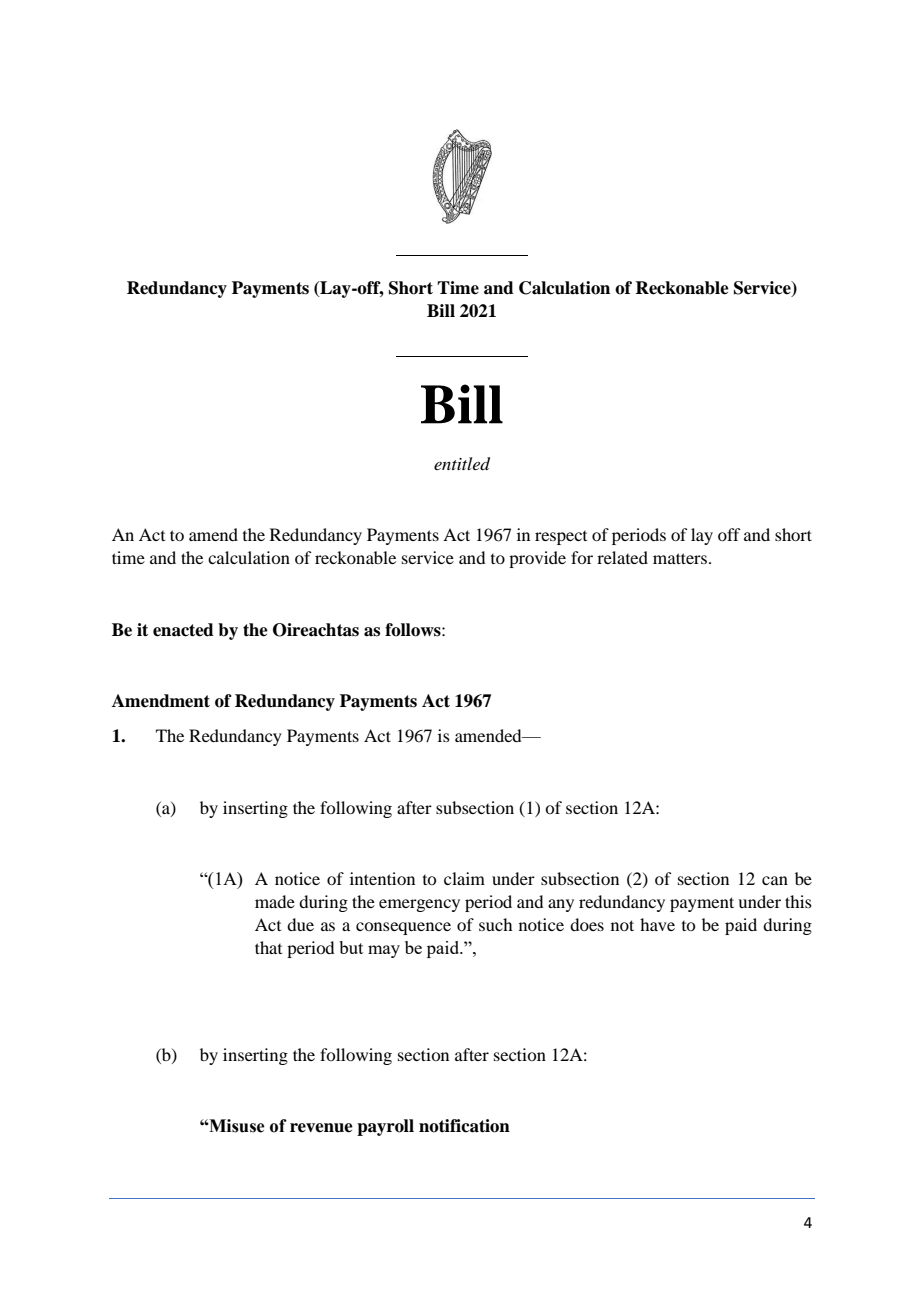 This screenshot has height=1308, width=924. I want to click on related, so click(622, 557).
